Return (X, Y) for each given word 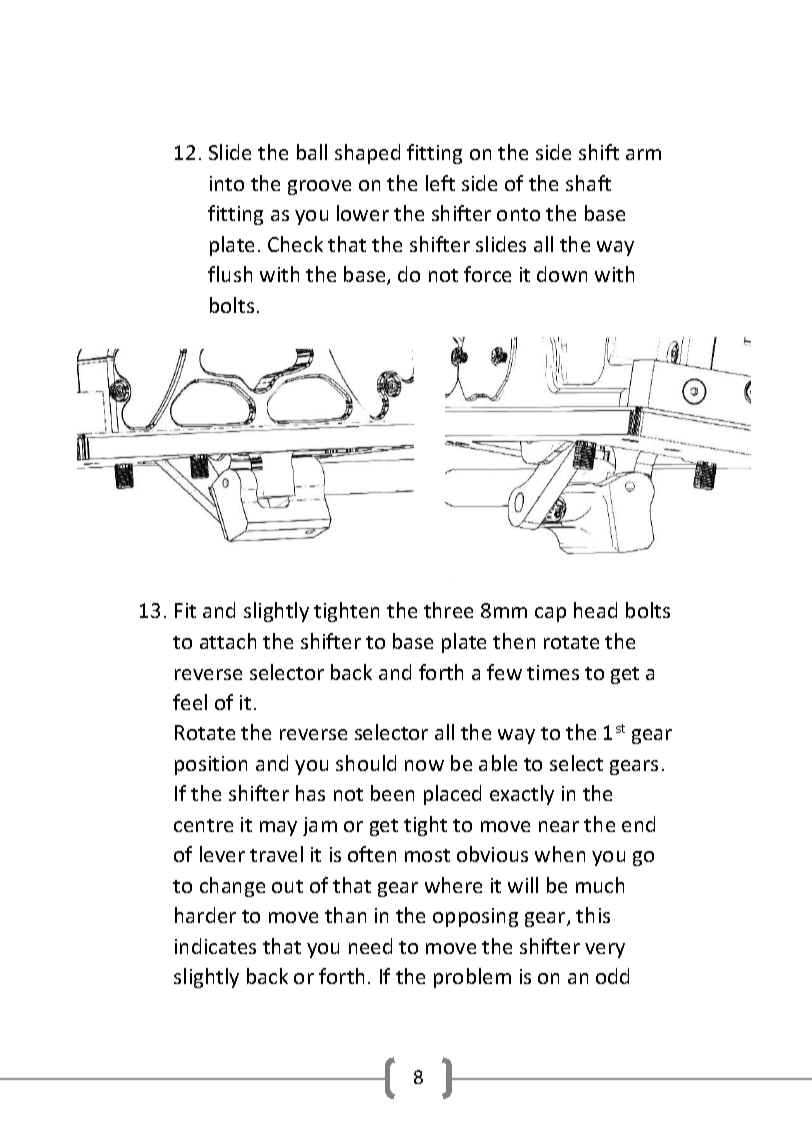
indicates (215, 946)
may (278, 828)
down (562, 274)
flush (230, 274)
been (392, 793)
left (440, 183)
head (595, 610)
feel (190, 702)
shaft (588, 183)
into (227, 183)
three (448, 610)
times (553, 672)
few (504, 672)
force (487, 274)
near (559, 826)
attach (228, 641)
